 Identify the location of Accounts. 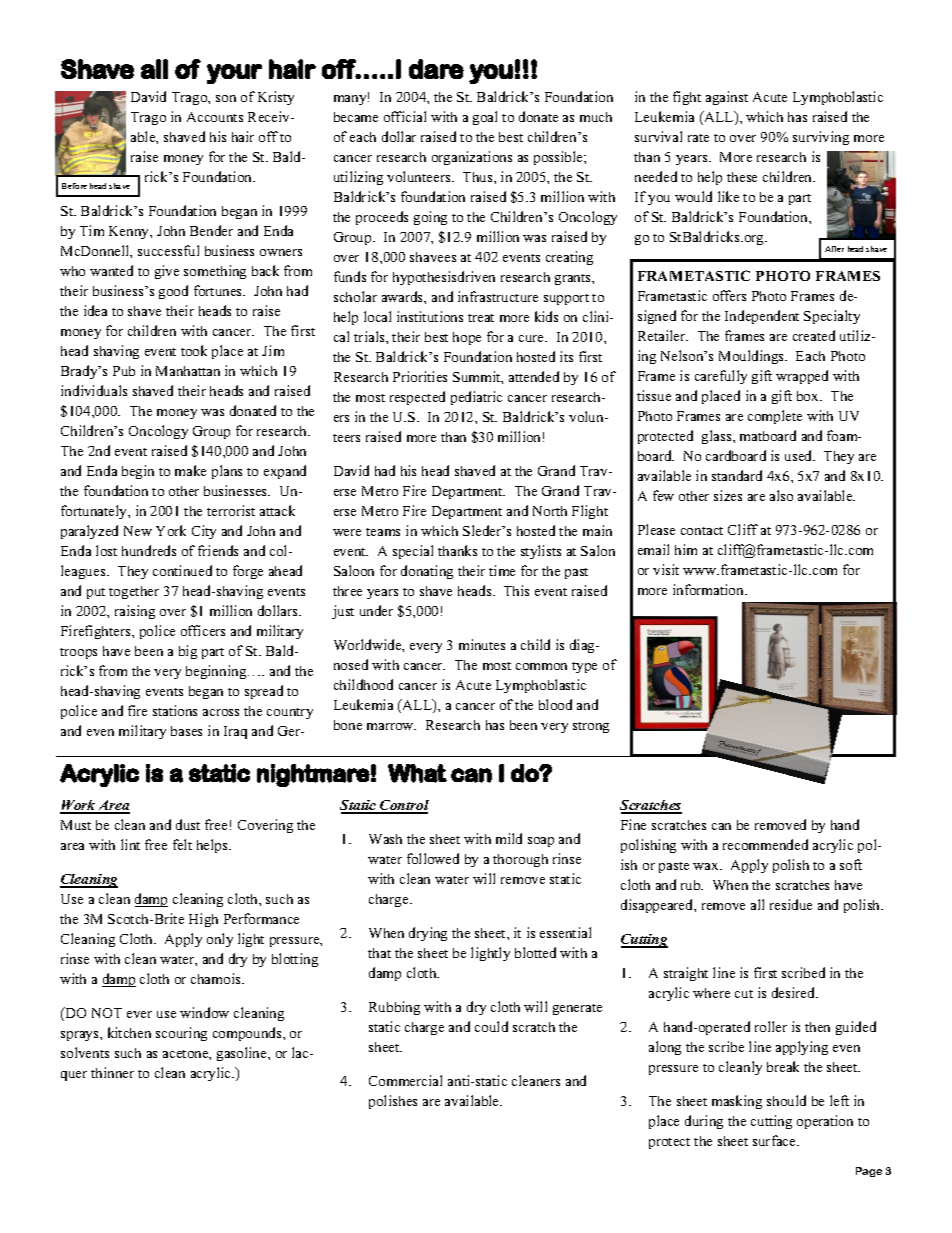
(215, 117).
